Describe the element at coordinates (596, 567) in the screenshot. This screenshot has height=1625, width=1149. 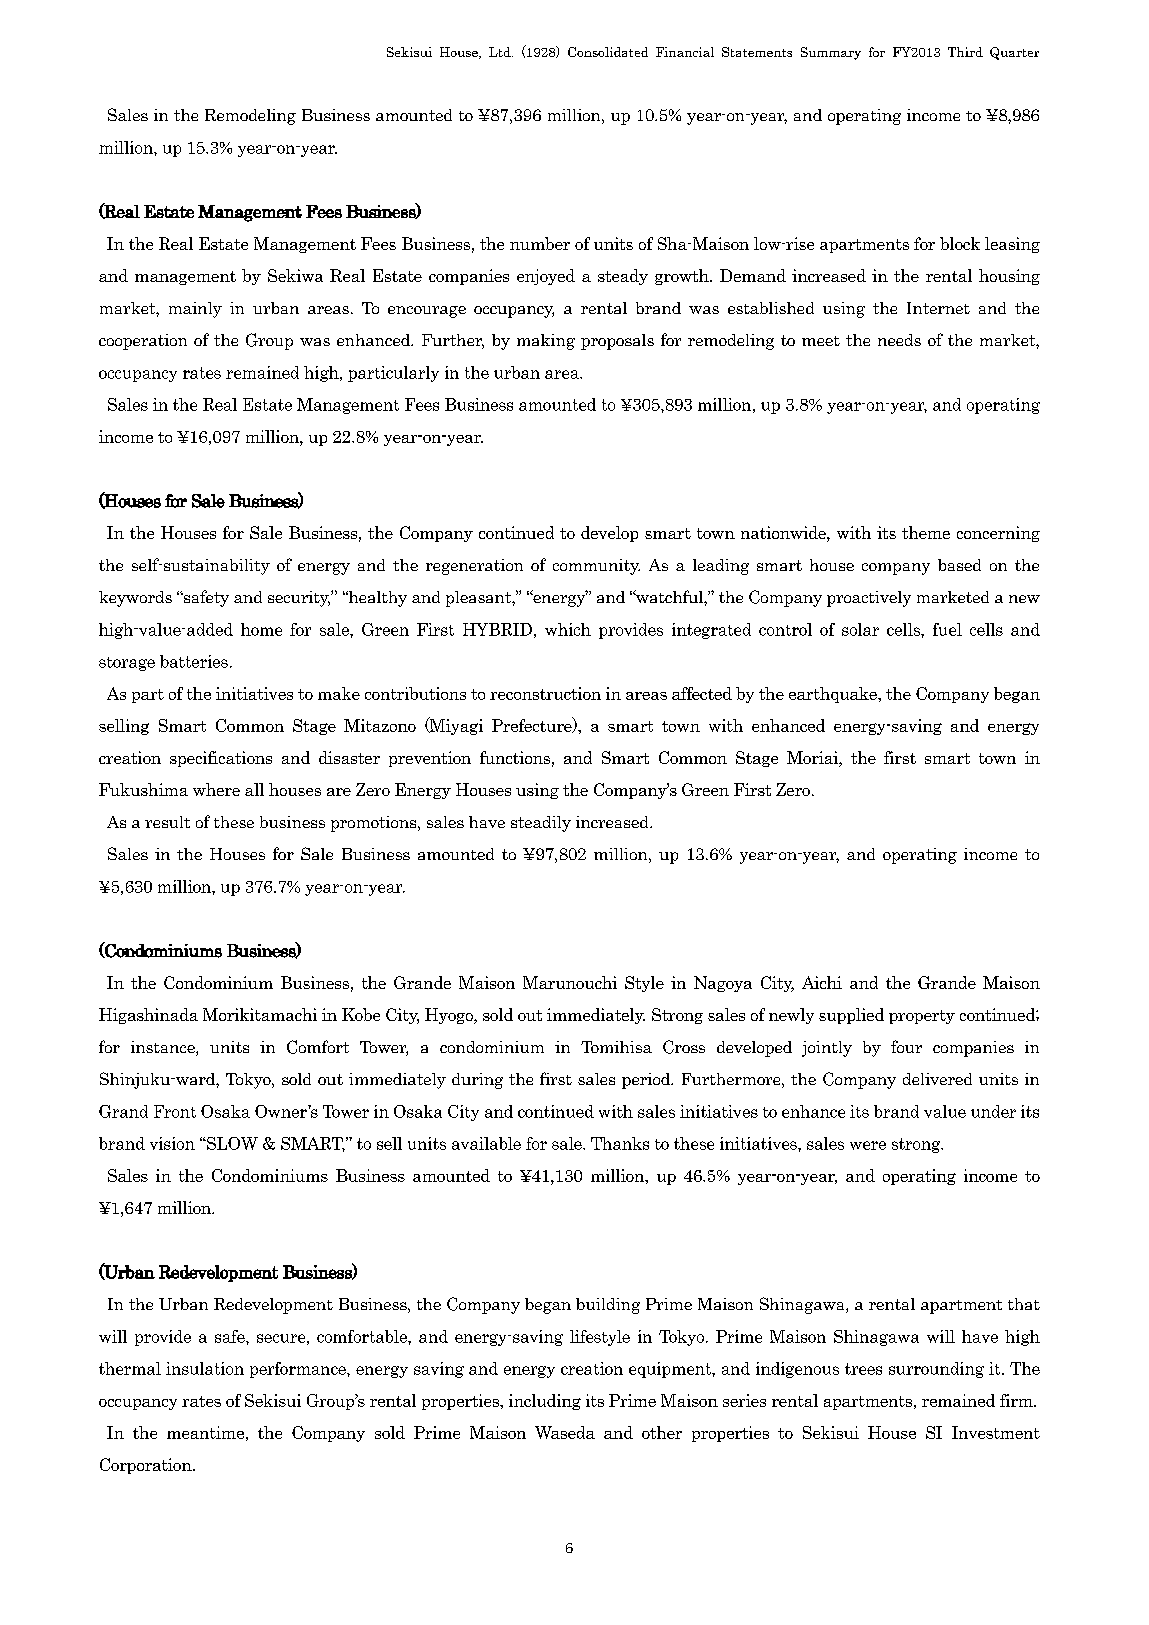
I see `community` at that location.
